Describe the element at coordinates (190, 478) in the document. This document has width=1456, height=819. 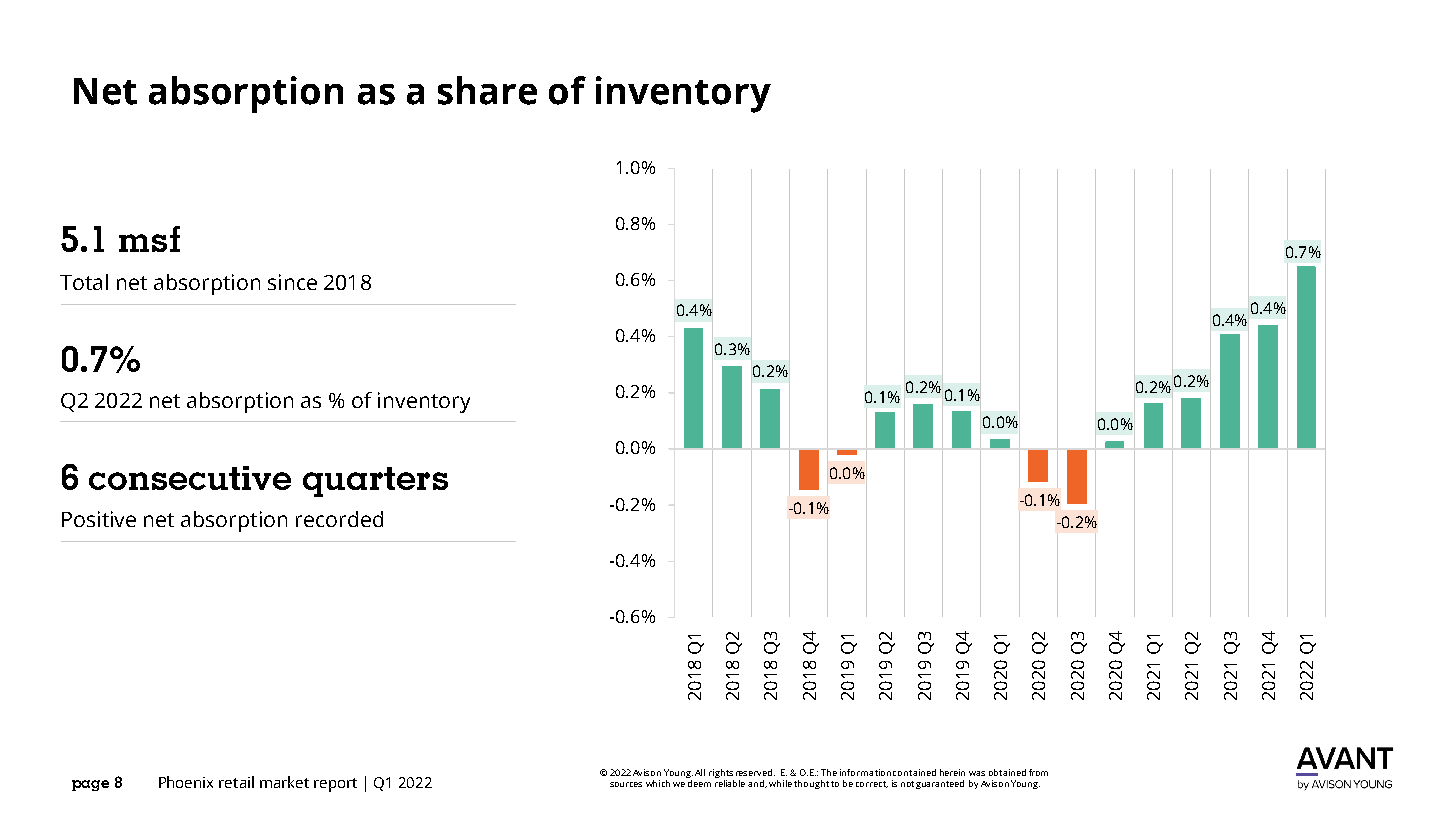
I see `consecutive` at that location.
